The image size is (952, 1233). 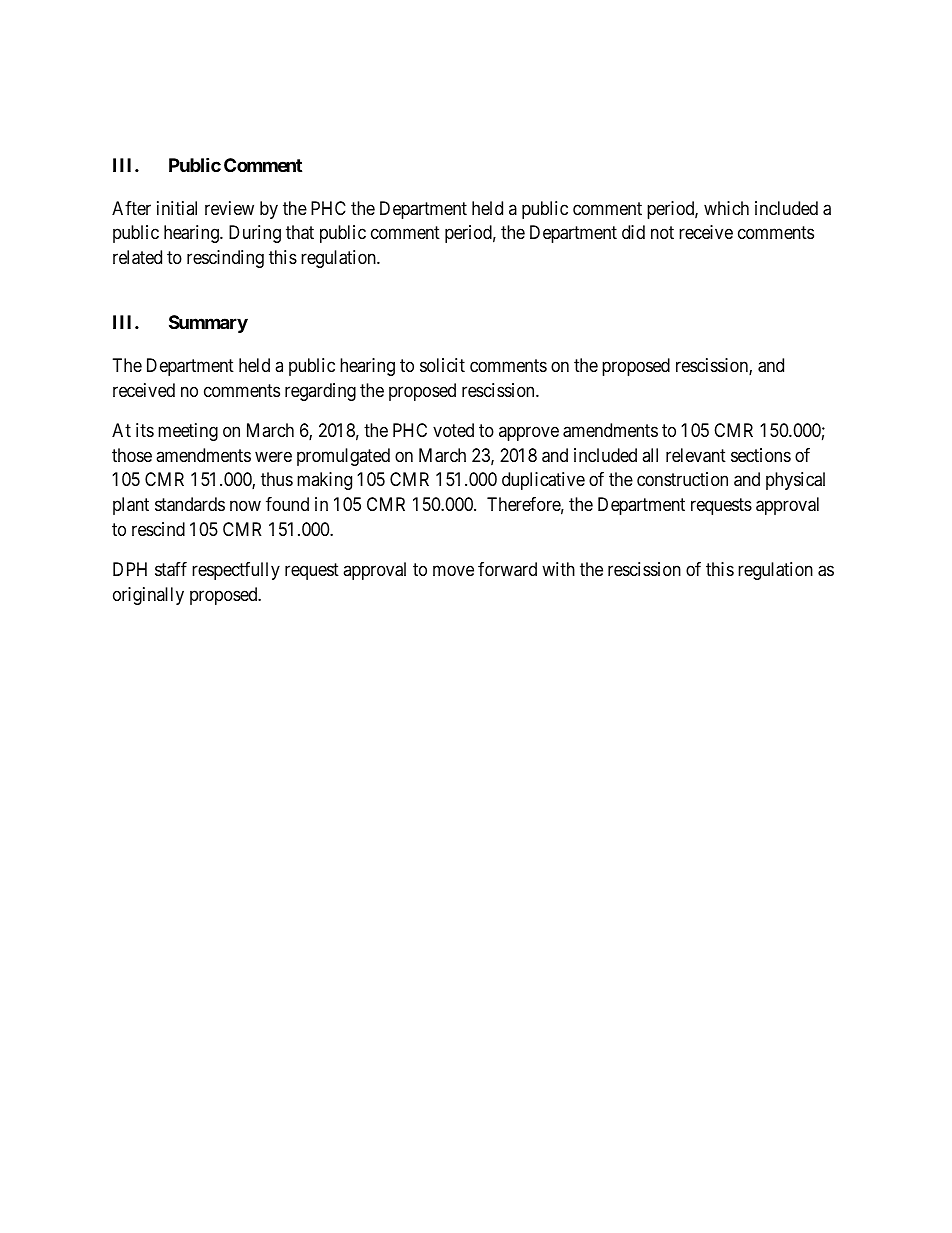 I want to click on review, so click(x=229, y=208).
